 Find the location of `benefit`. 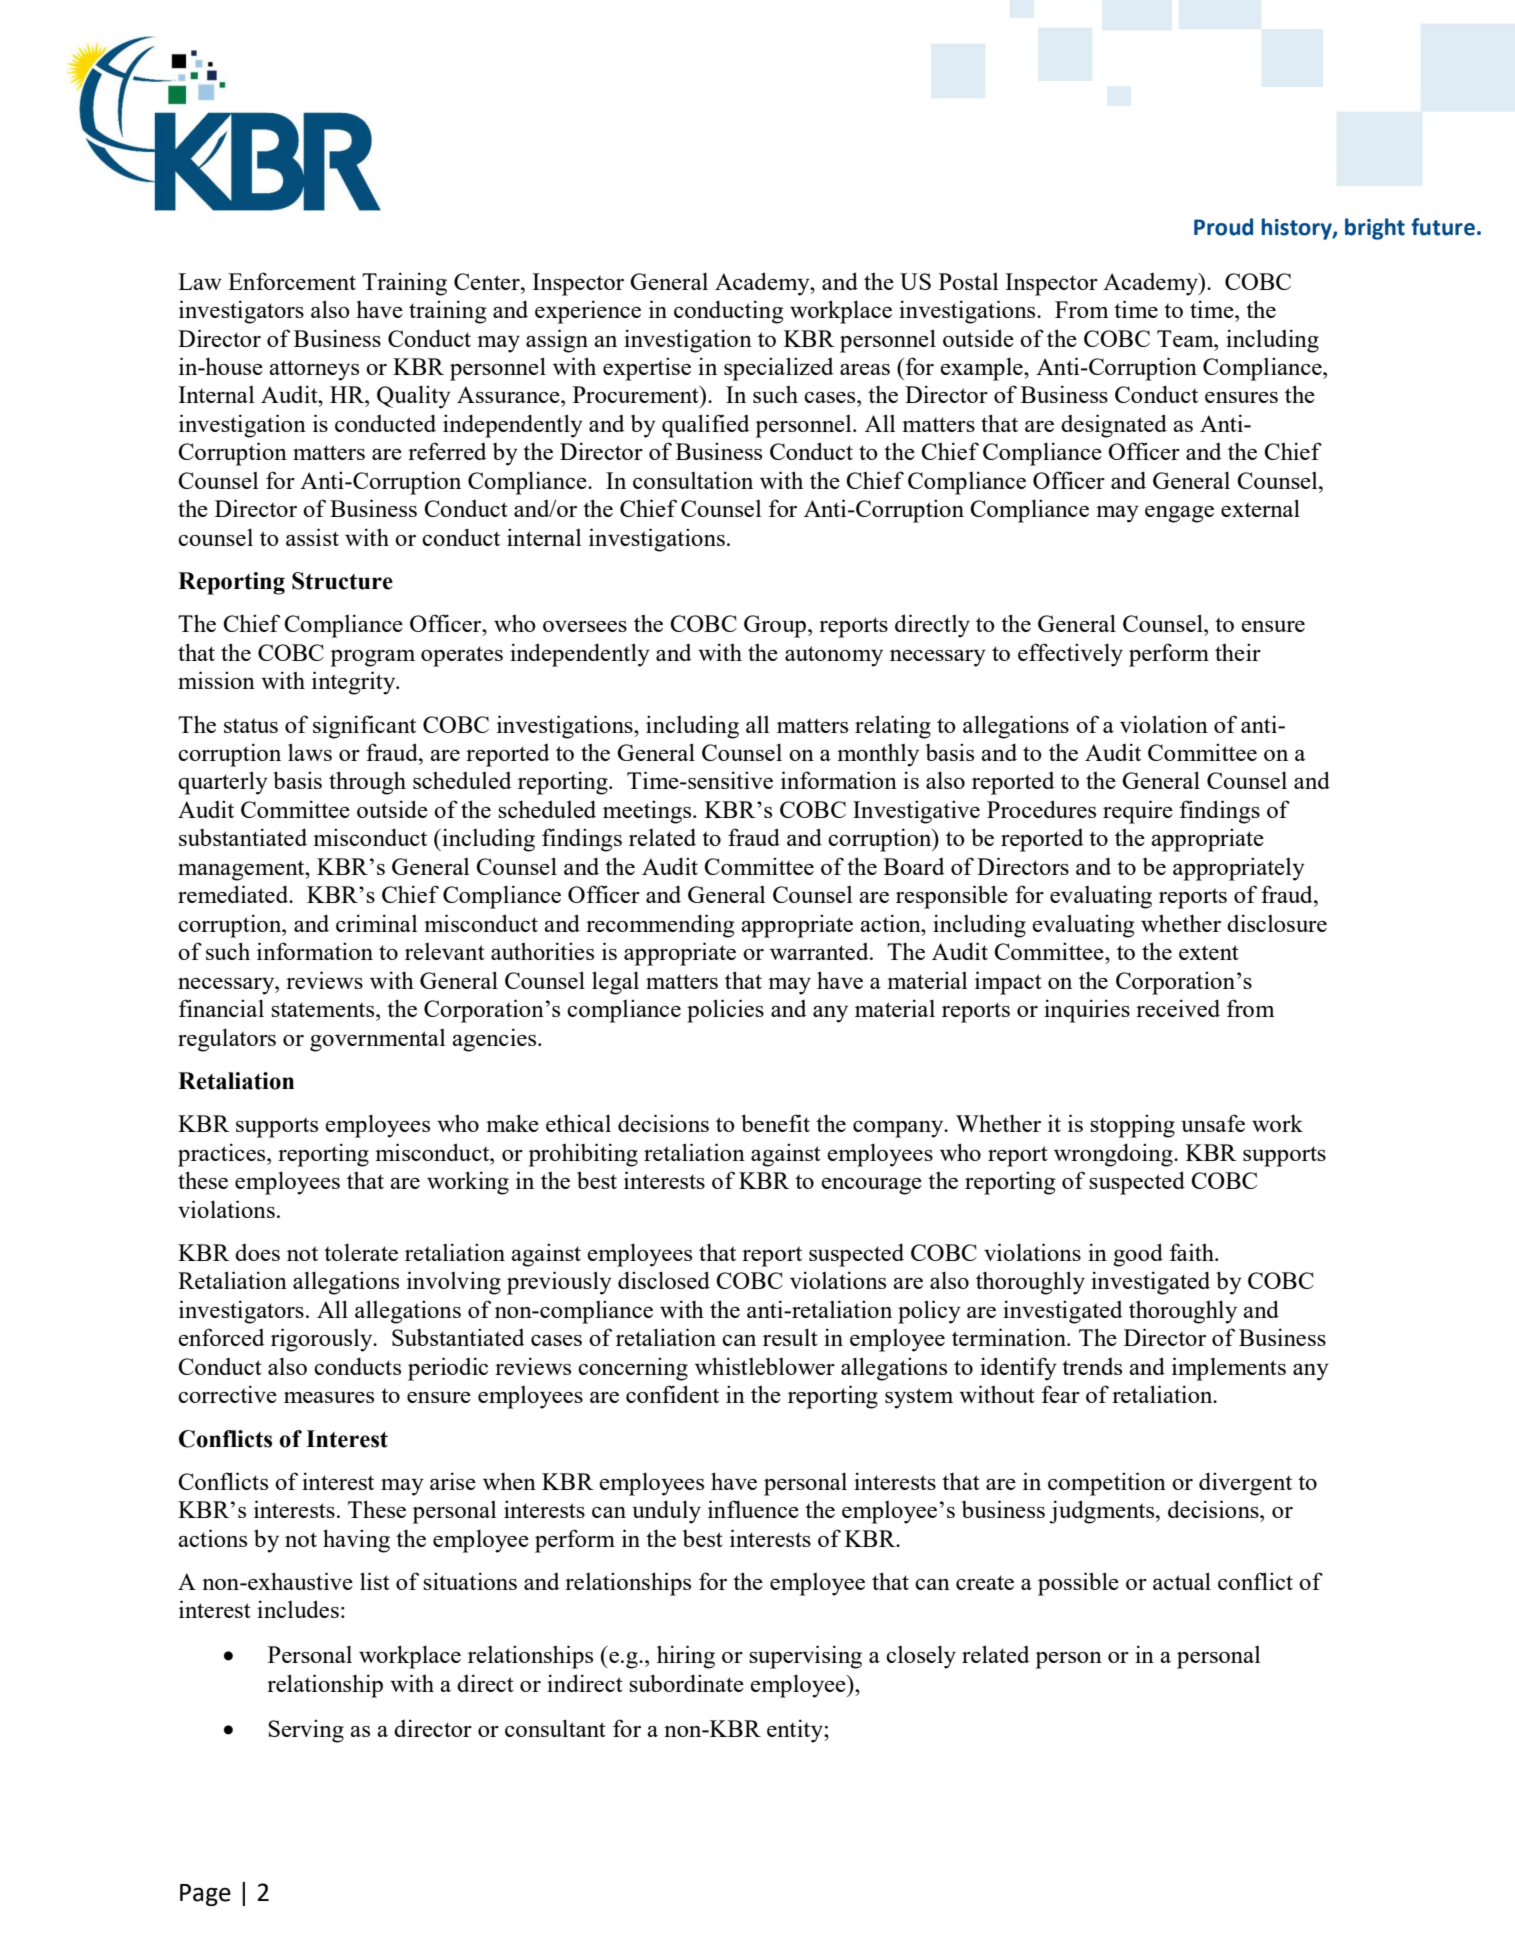

benefit is located at coordinates (775, 1123).
